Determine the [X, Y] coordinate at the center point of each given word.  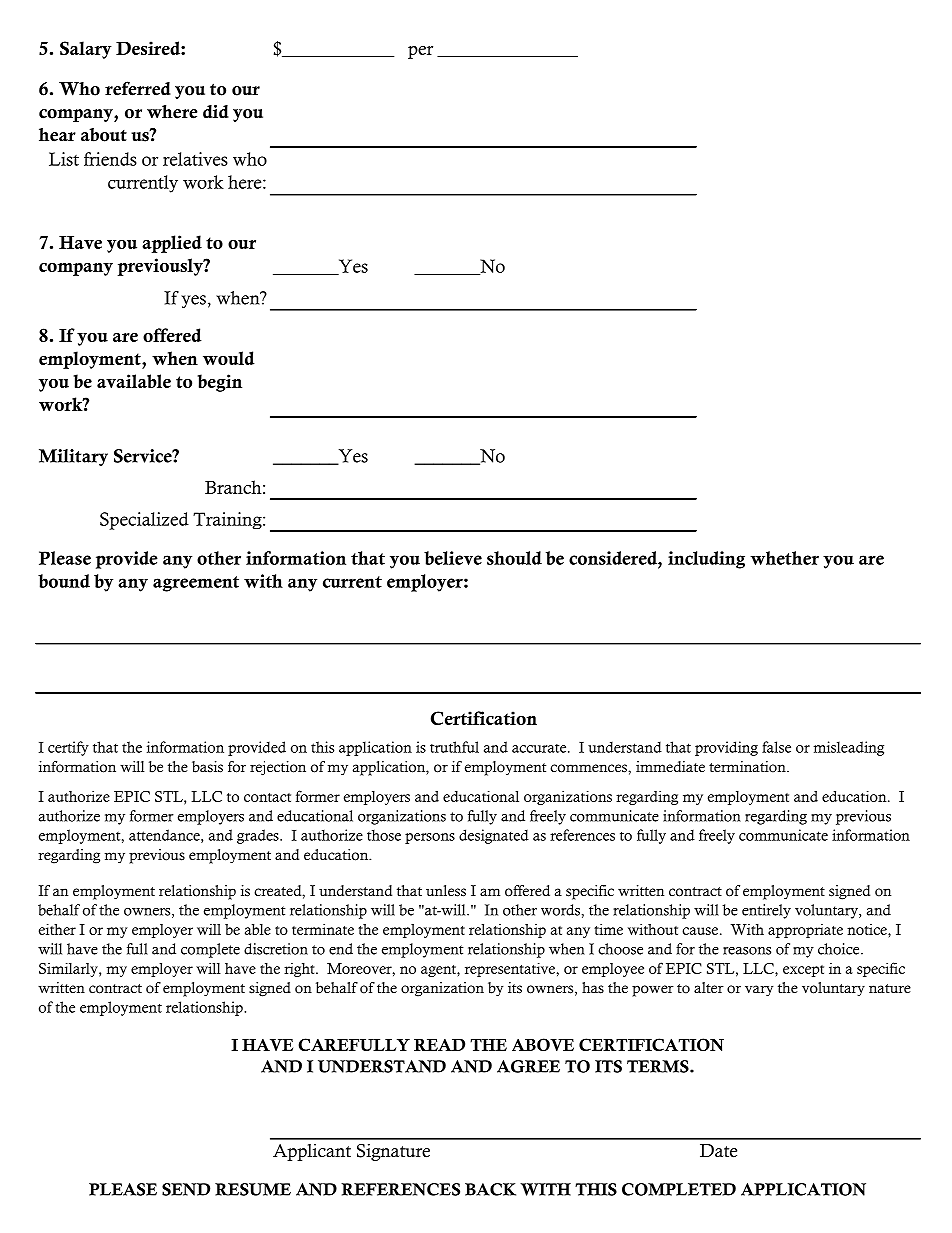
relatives [195, 159]
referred [138, 88]
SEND [186, 1189]
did [216, 111]
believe [453, 558]
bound [64, 581]
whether [784, 558]
